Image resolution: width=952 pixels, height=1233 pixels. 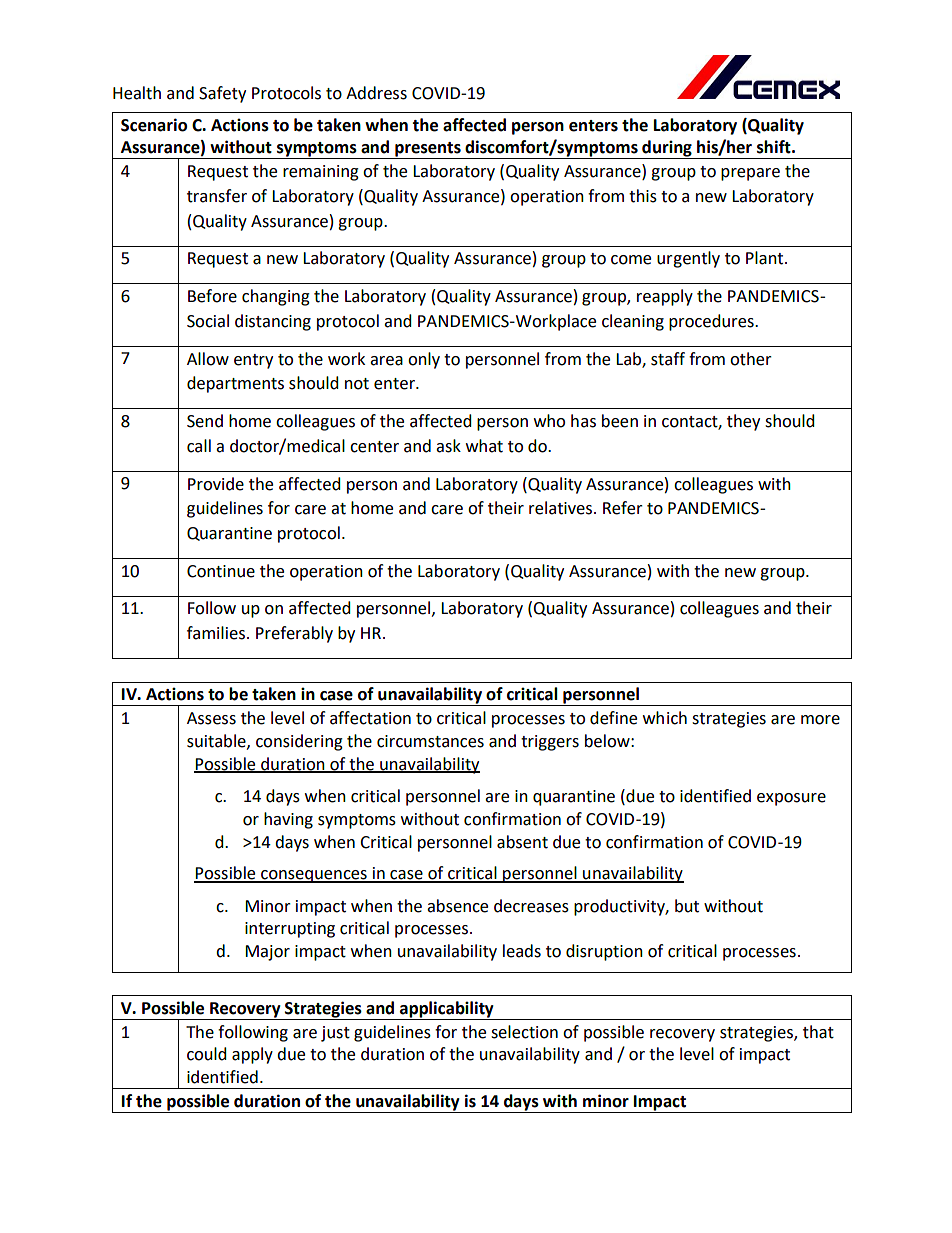 What do you see at coordinates (743, 422) in the image?
I see `they` at bounding box center [743, 422].
